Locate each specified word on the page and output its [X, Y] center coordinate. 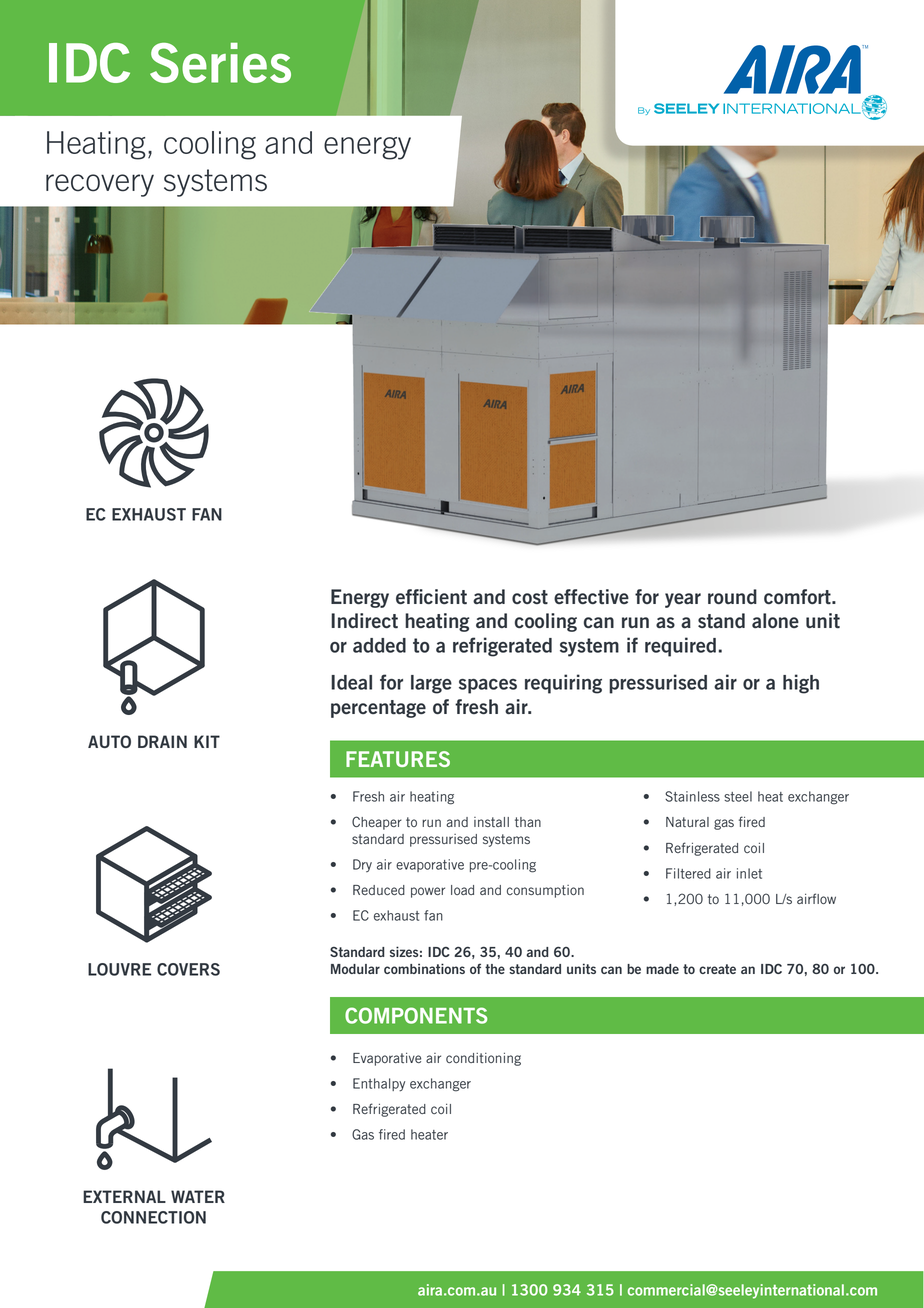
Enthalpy [379, 1085]
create [717, 969]
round [732, 596]
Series [220, 63]
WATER [198, 1196]
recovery [100, 185]
